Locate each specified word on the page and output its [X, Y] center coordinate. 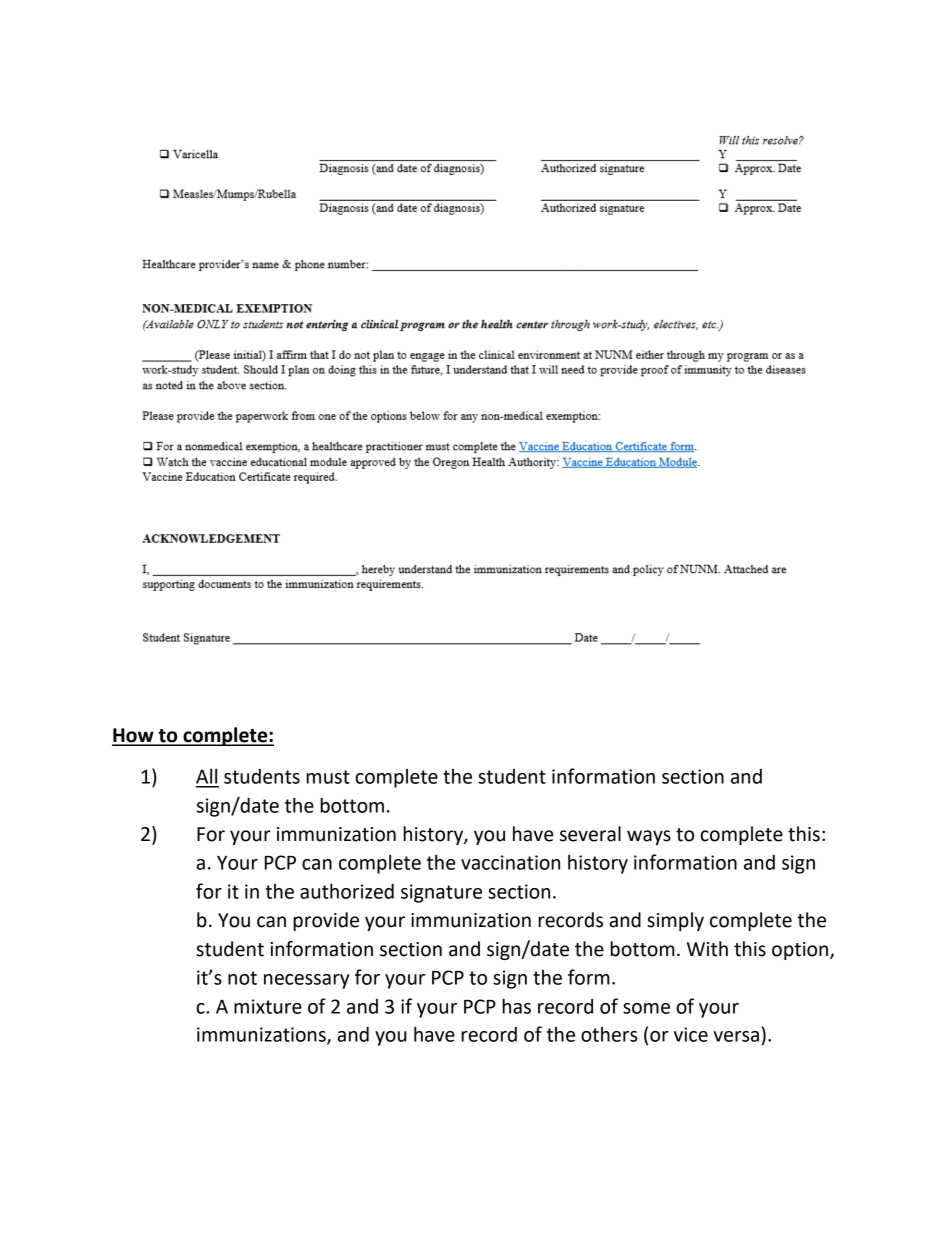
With [707, 949]
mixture [268, 1006]
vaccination [510, 862]
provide [326, 921]
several [590, 834]
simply [675, 921]
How [134, 736]
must [328, 777]
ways [649, 837]
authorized [347, 891]
